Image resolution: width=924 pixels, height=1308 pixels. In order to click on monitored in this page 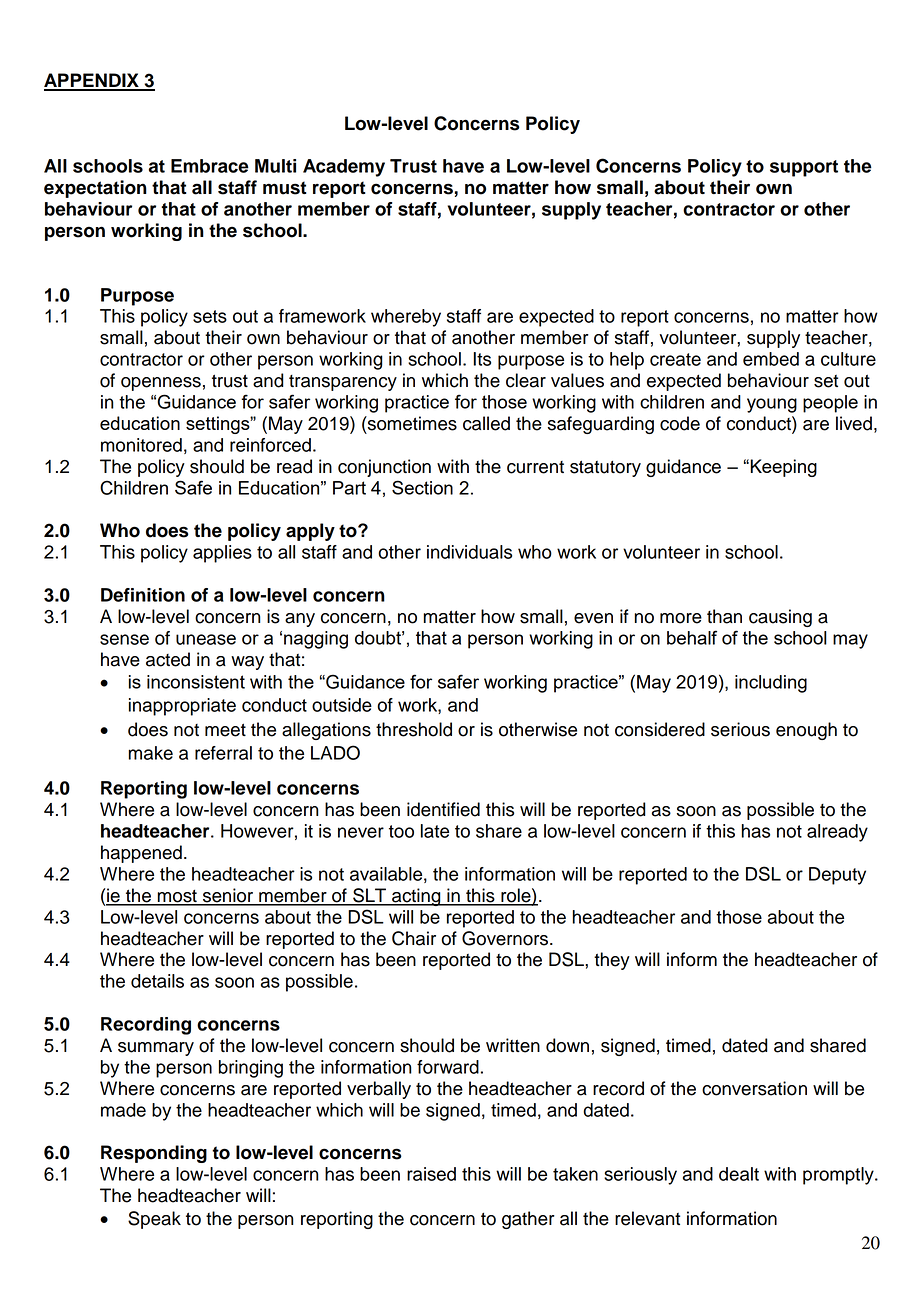, I will do `click(141, 445)`.
